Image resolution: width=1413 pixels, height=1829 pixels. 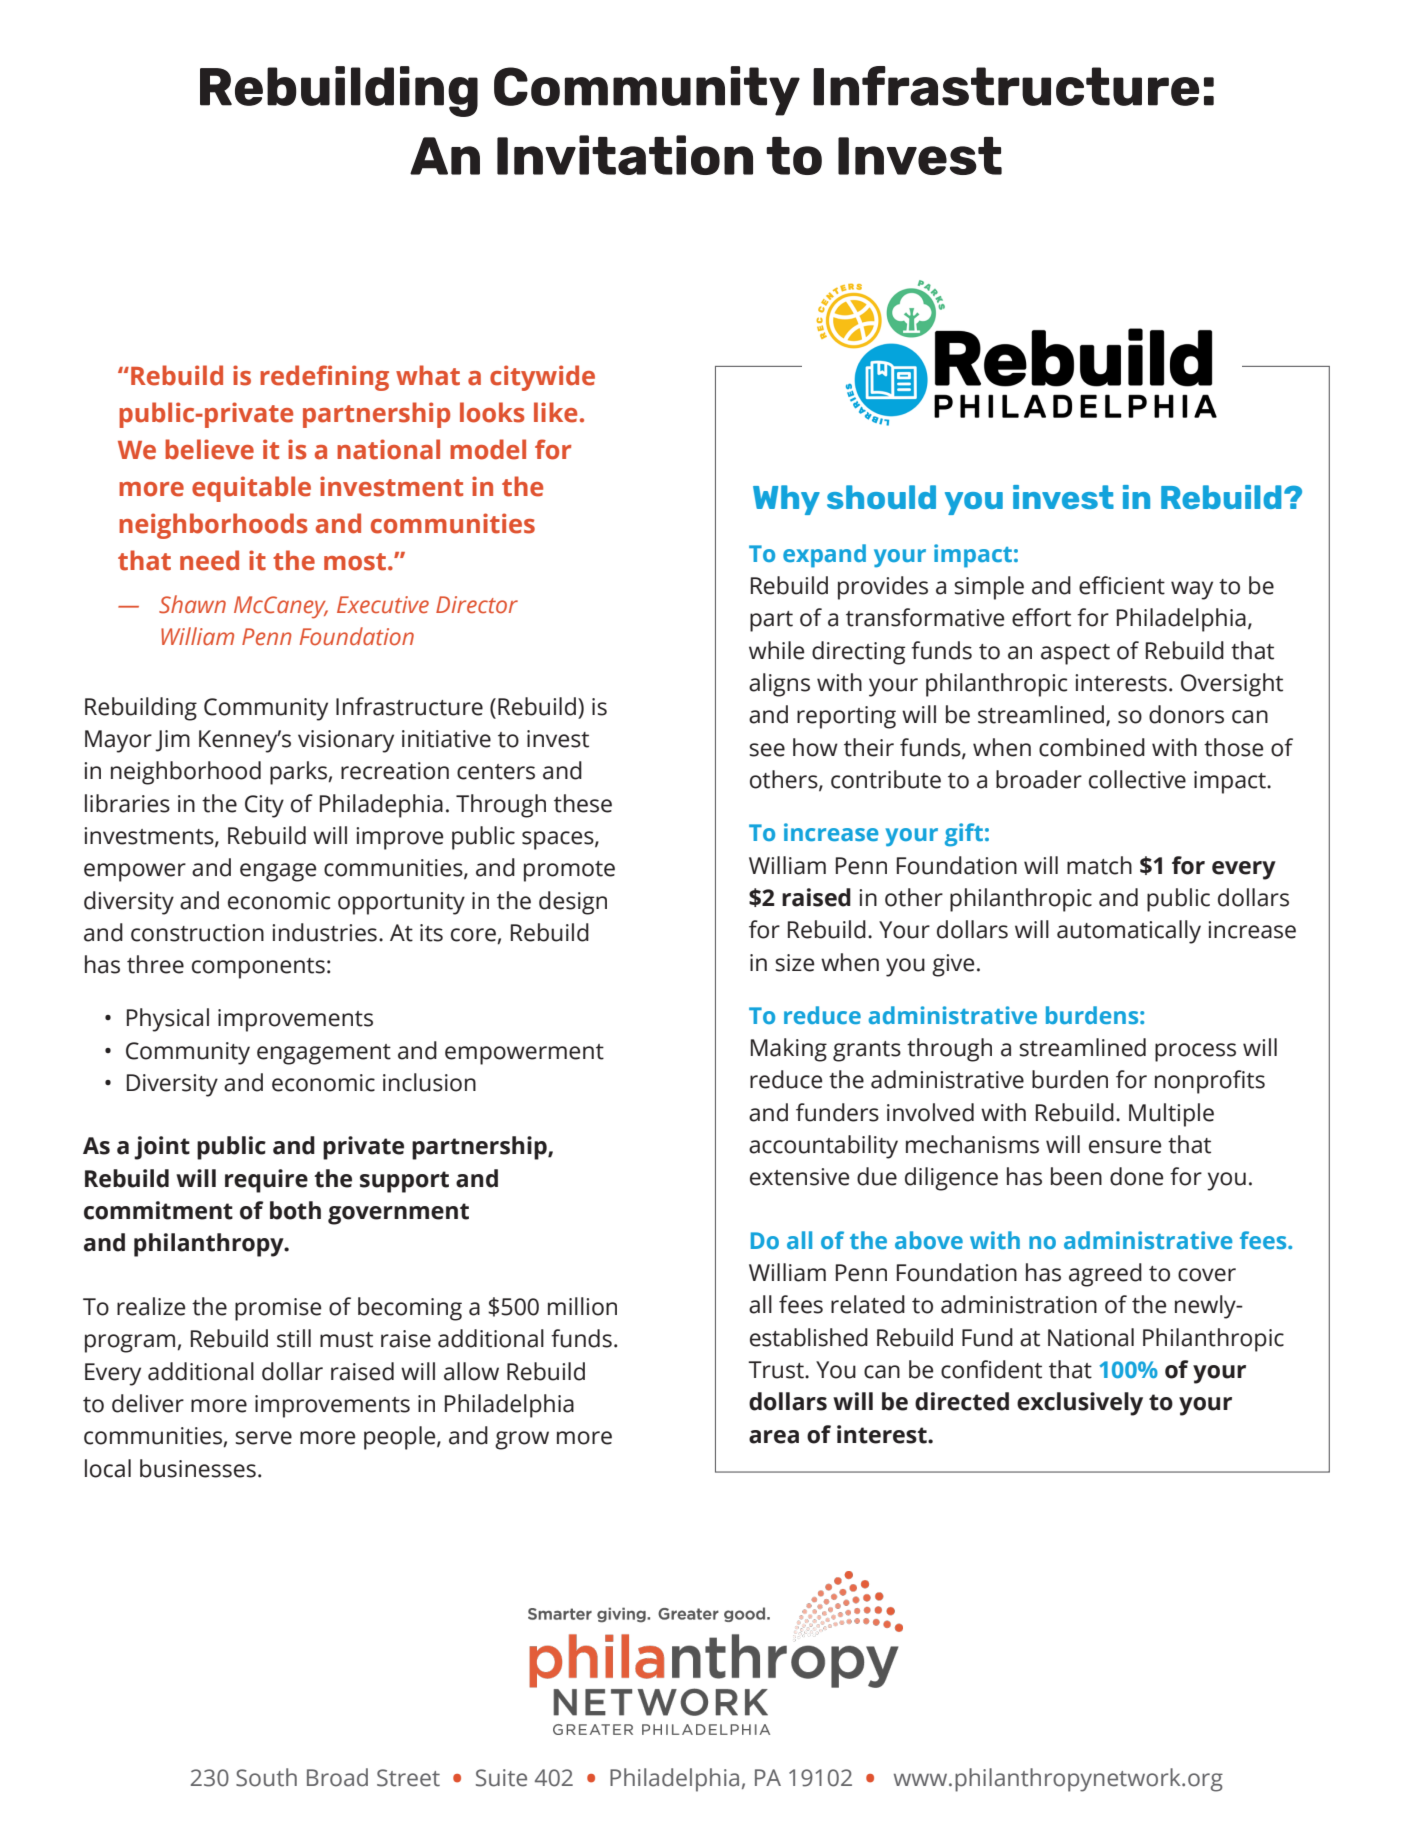 What do you see at coordinates (324, 378) in the document?
I see `redefining` at bounding box center [324, 378].
